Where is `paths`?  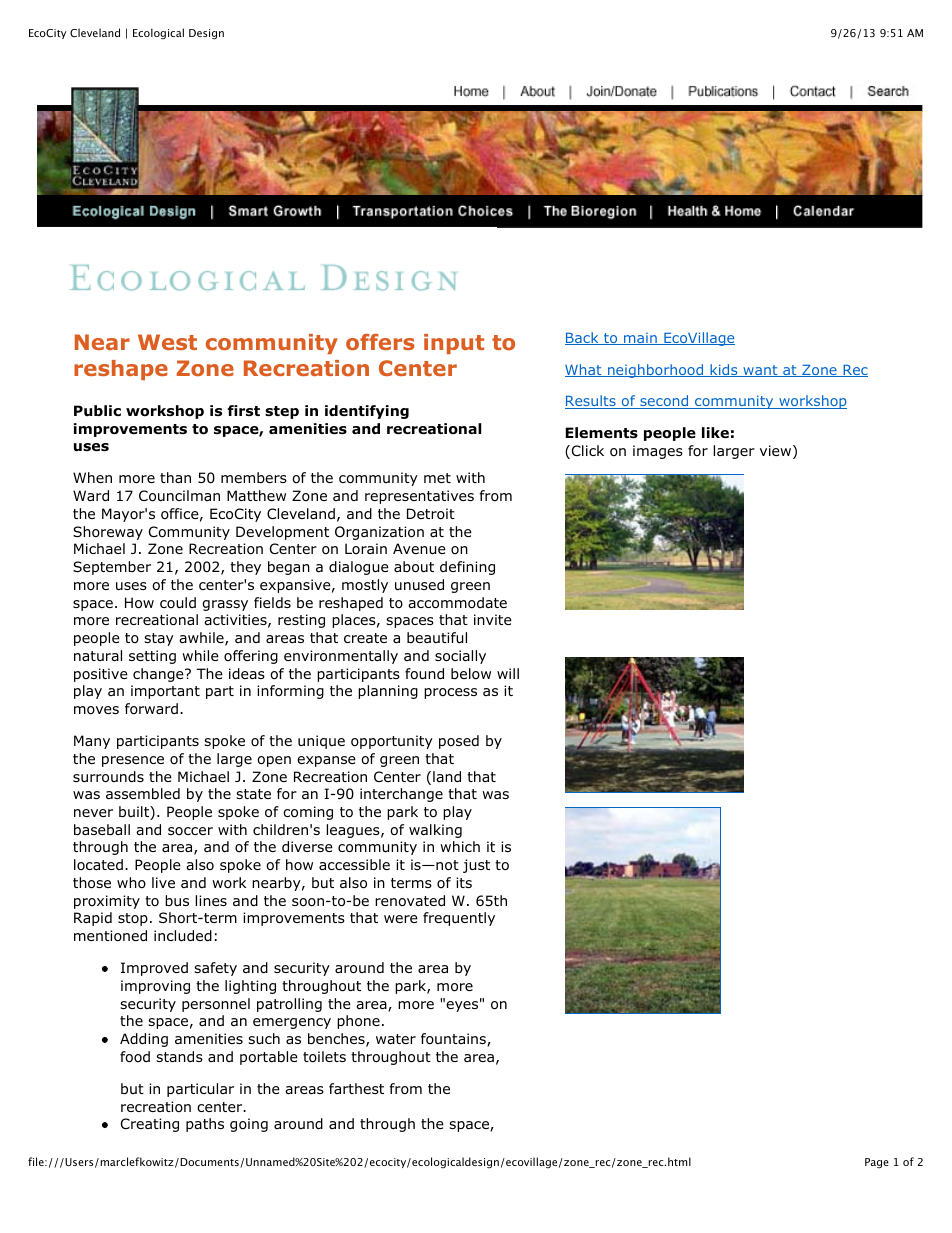
paths is located at coordinates (205, 1125).
